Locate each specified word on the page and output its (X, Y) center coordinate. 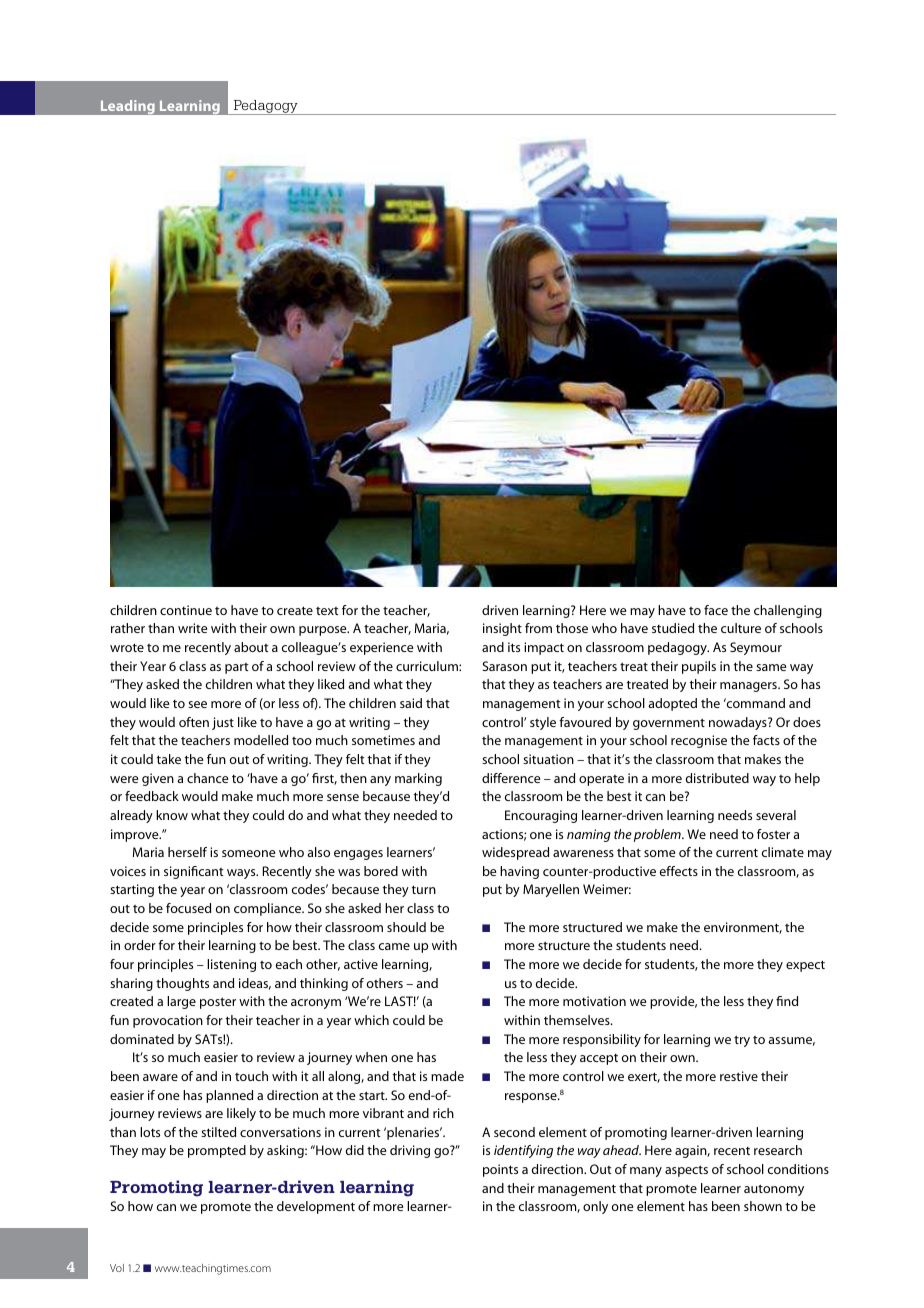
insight (502, 629)
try (742, 1041)
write (193, 628)
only (595, 1207)
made (447, 1076)
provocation (168, 1021)
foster (773, 834)
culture (741, 628)
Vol (117, 1268)
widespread (515, 853)
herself (187, 852)
